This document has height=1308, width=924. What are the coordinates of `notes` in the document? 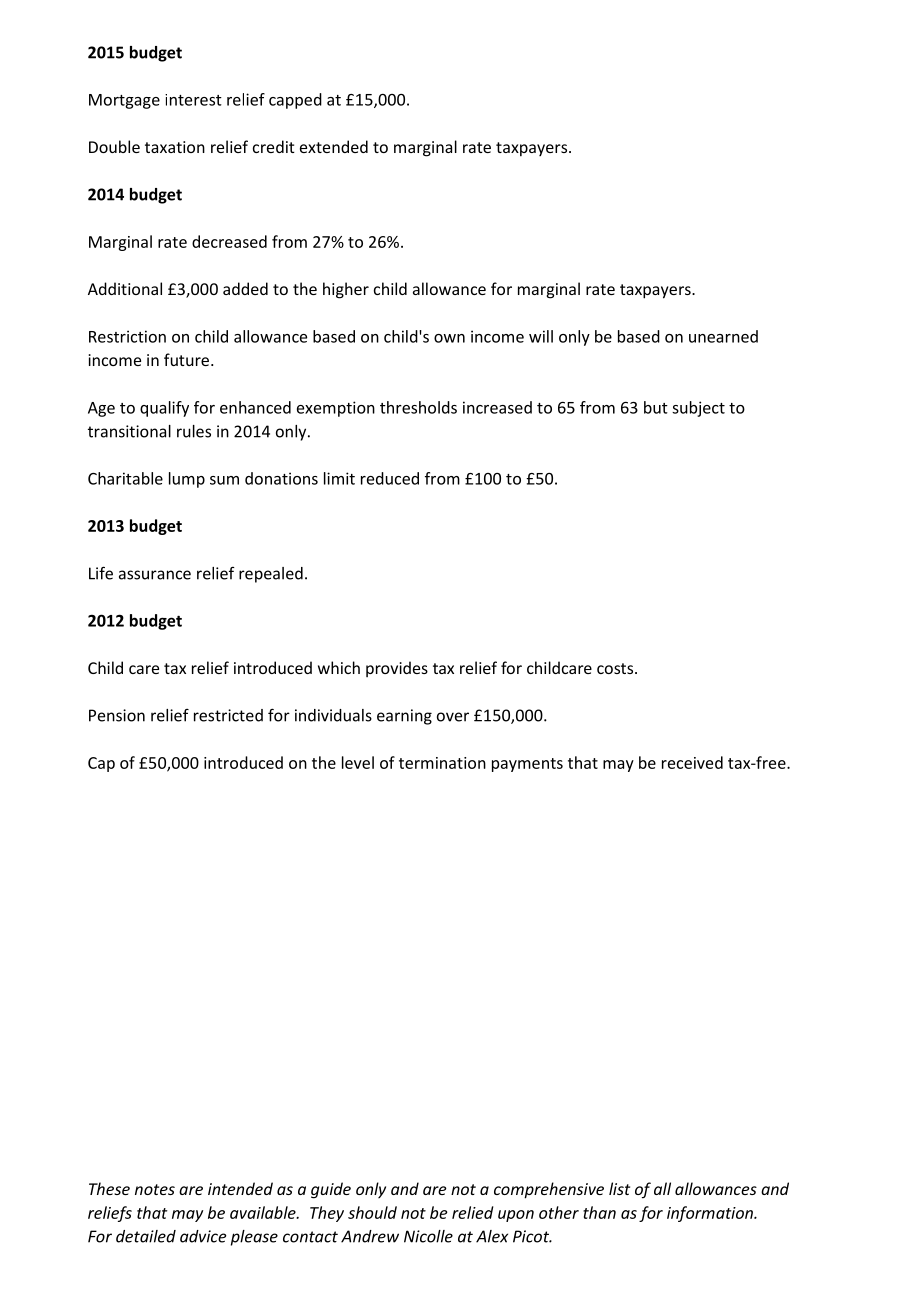 It's located at (155, 1189).
